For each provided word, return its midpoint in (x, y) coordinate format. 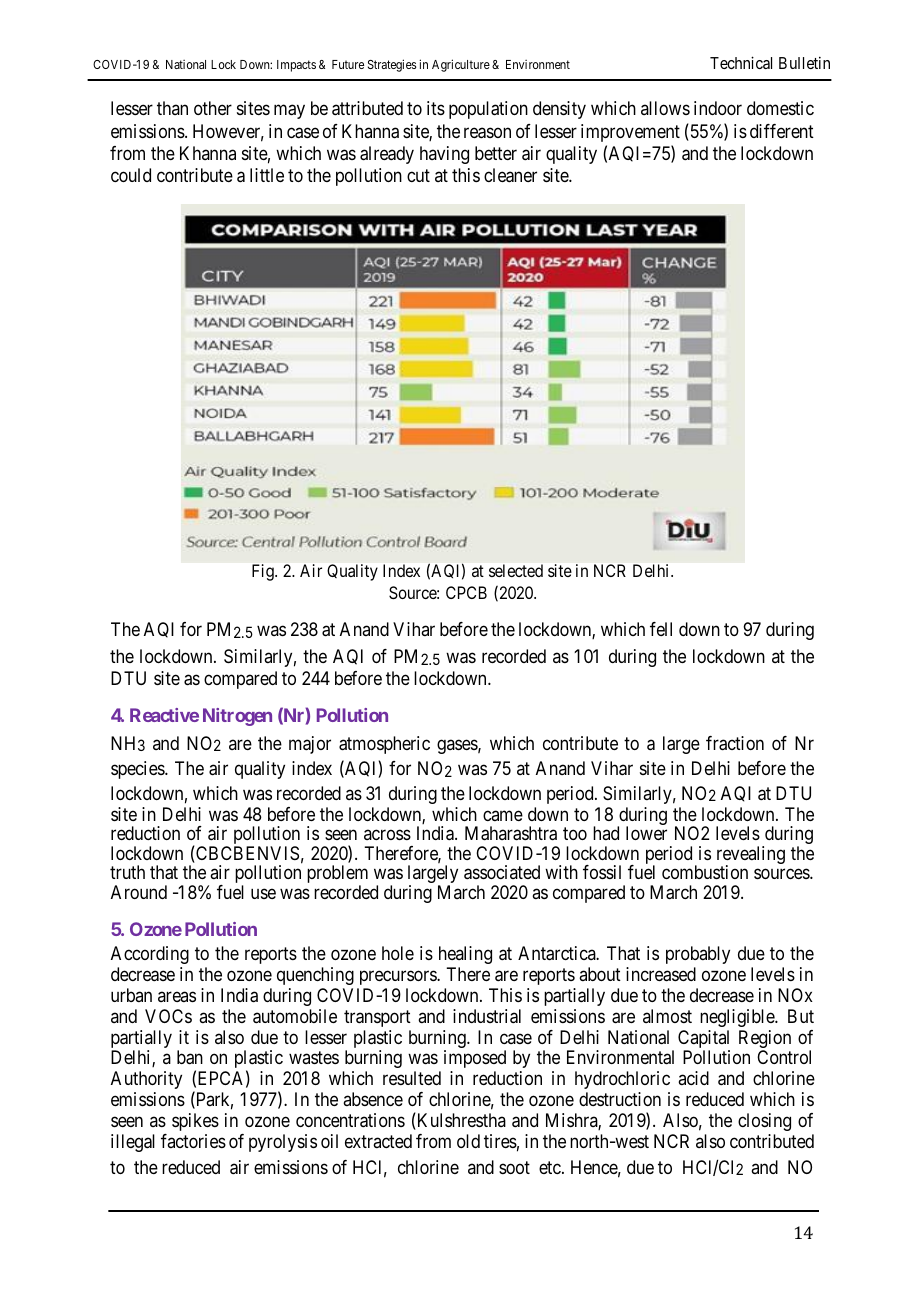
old (468, 1141)
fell (661, 629)
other (213, 108)
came (503, 815)
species (138, 770)
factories (193, 1141)
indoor (718, 108)
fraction (735, 743)
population (488, 110)
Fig (264, 572)
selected (516, 570)
